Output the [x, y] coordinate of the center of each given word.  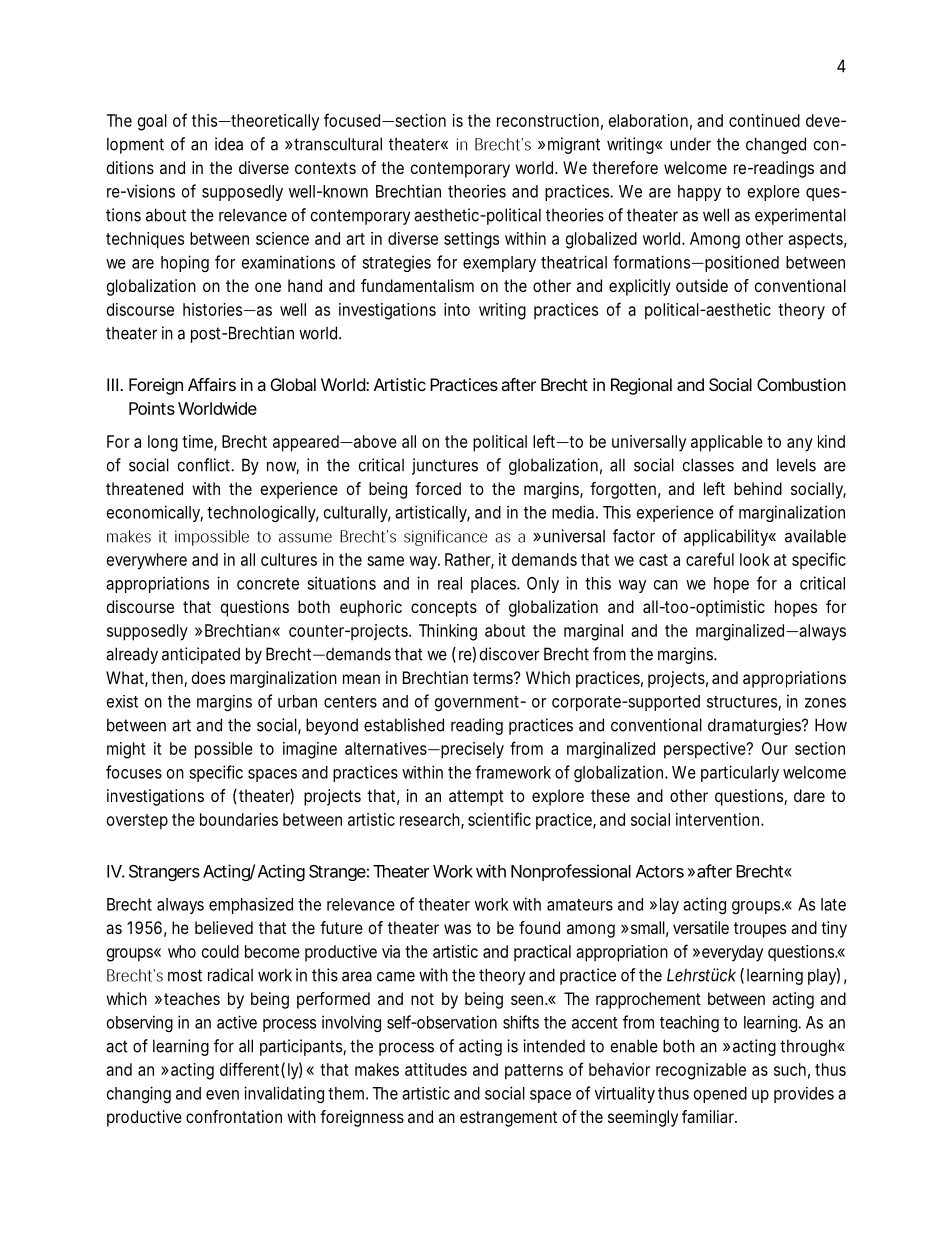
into [457, 309]
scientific [499, 819]
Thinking [448, 632]
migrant [574, 145]
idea [229, 144]
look [755, 559]
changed [776, 145]
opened [720, 1095]
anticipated [201, 655]
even [222, 1095]
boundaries [239, 819]
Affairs [212, 384]
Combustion [801, 384]
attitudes [436, 1069]
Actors [660, 871]
